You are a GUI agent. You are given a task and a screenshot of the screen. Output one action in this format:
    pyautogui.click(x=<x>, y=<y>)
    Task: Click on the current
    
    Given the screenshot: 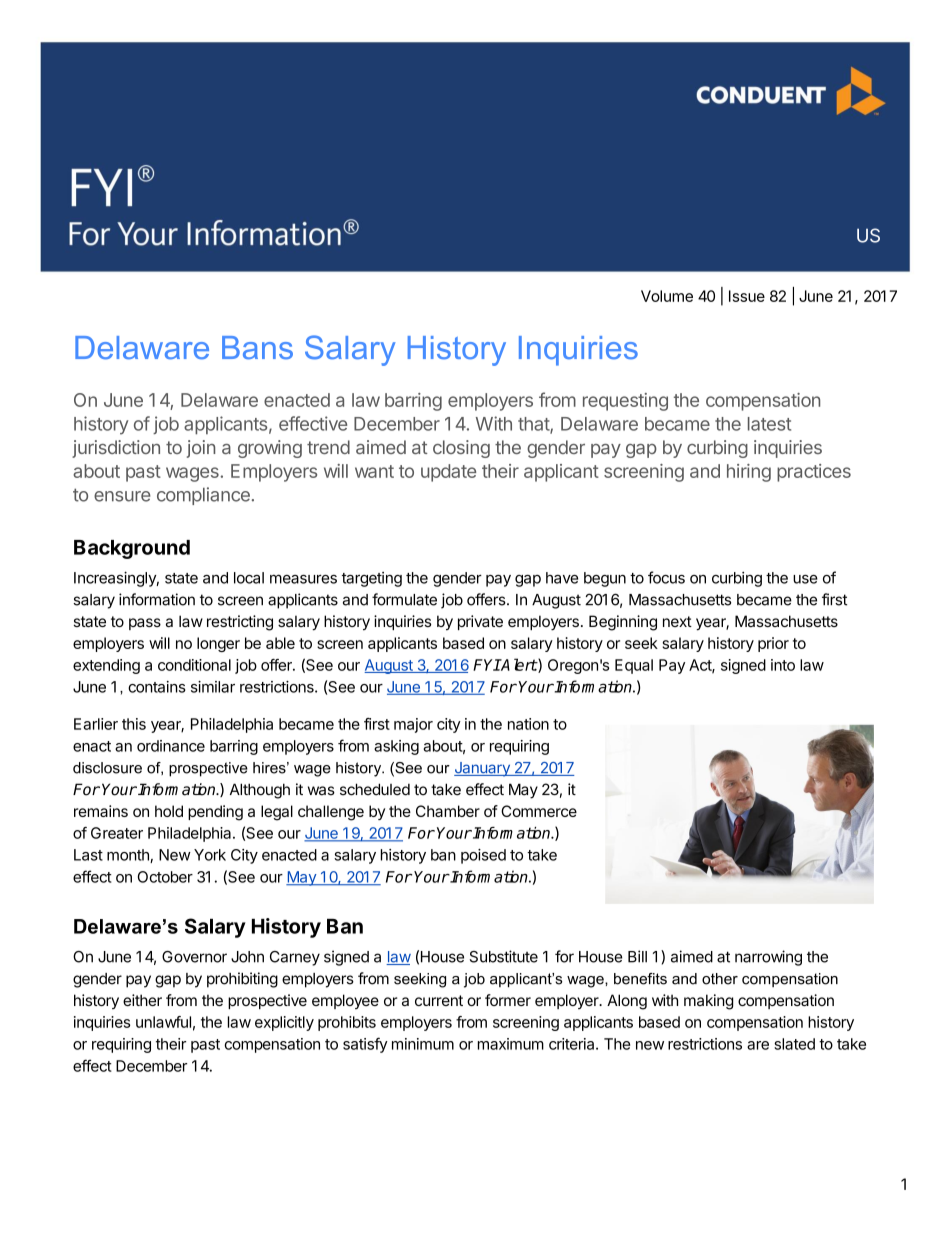 What is the action you would take?
    pyautogui.click(x=439, y=1000)
